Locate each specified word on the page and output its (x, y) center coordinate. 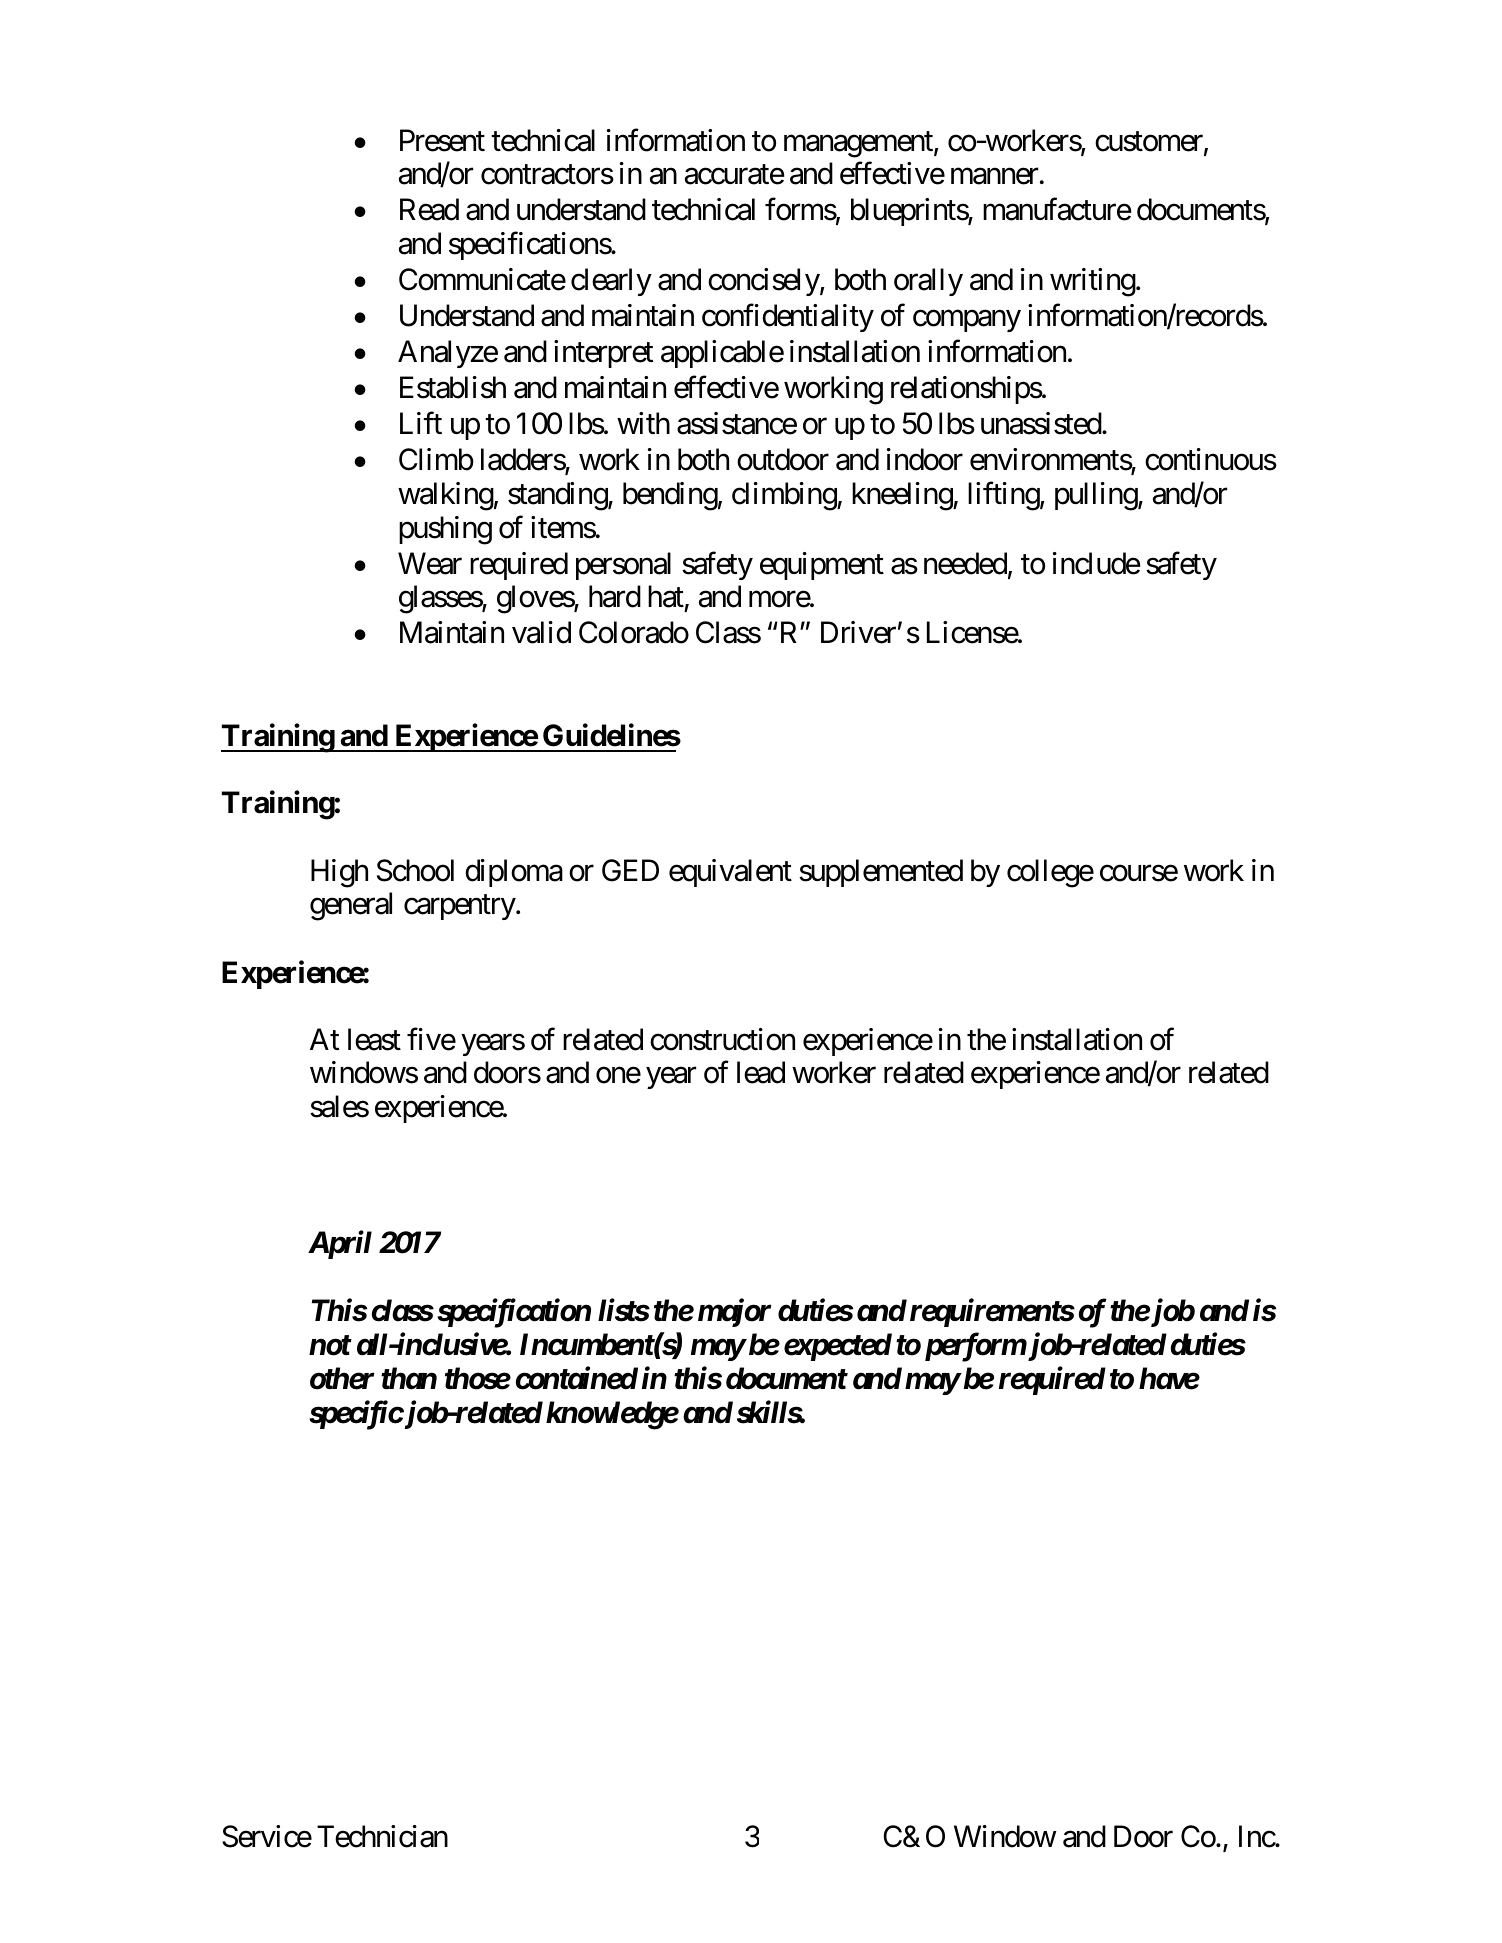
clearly (611, 282)
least (374, 1039)
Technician (382, 1836)
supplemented (881, 873)
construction (722, 1039)
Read (429, 209)
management (859, 145)
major (735, 1313)
